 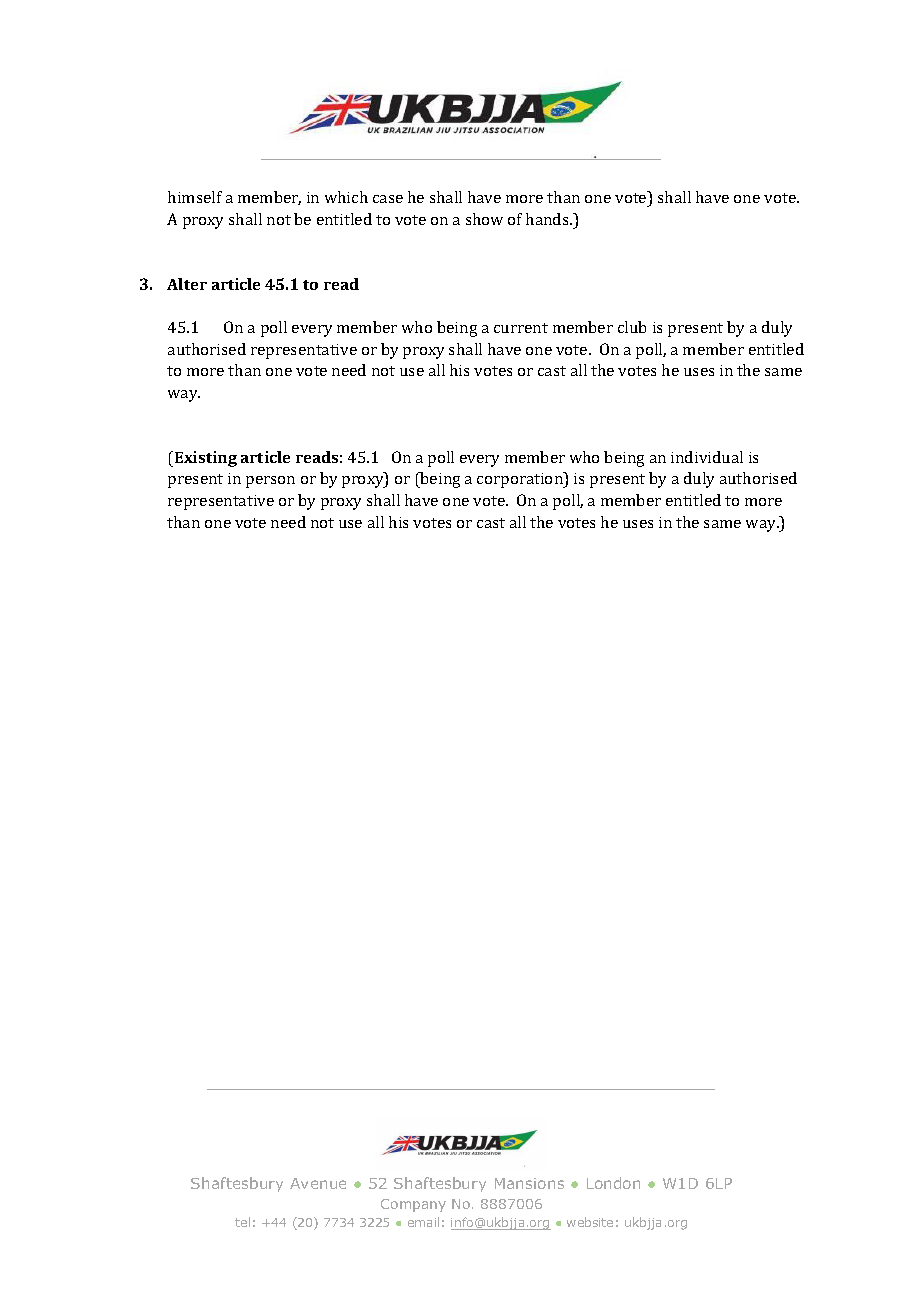 I want to click on corporation, so click(x=521, y=480).
